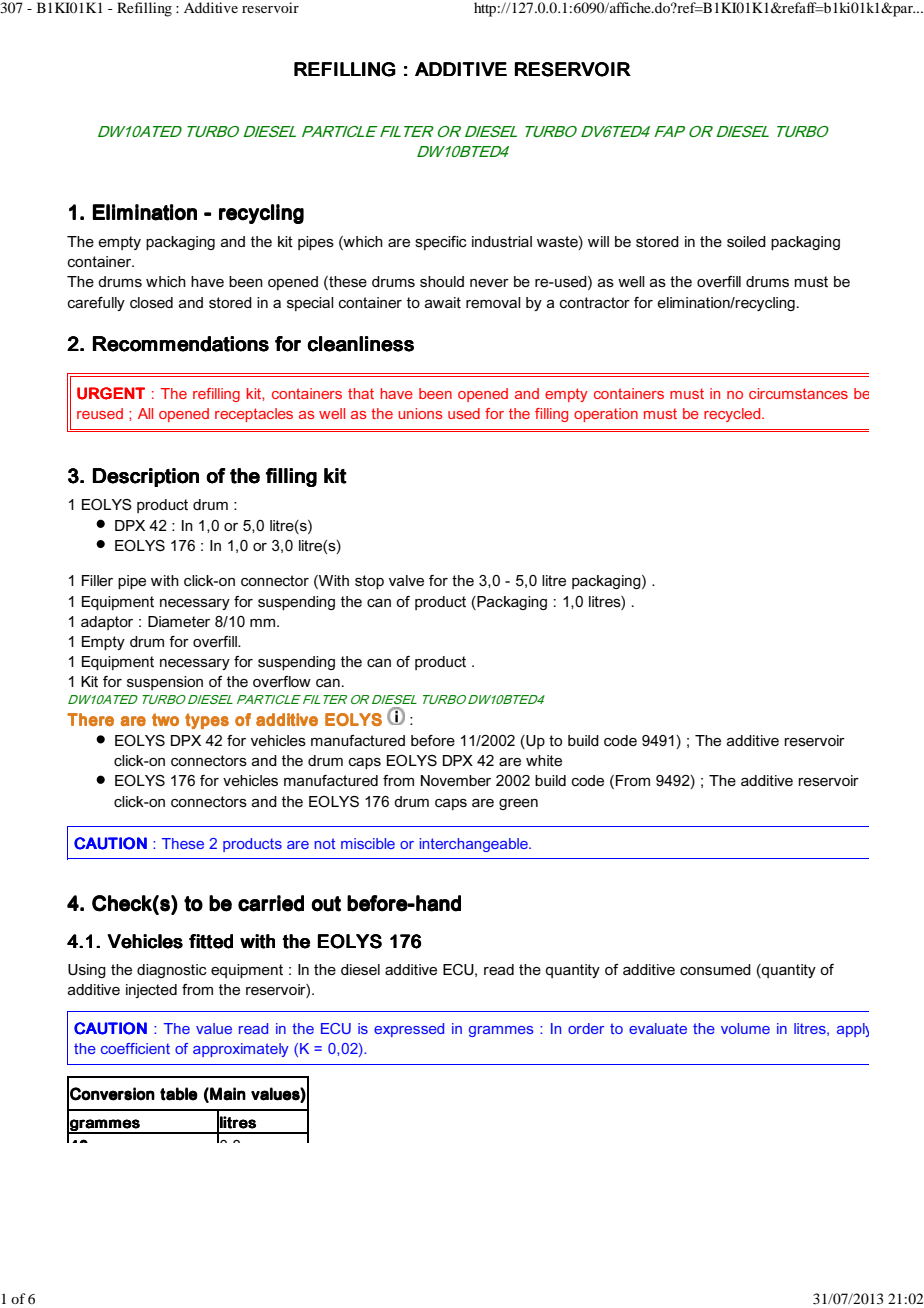 The image size is (924, 1308). I want to click on November, so click(456, 780).
